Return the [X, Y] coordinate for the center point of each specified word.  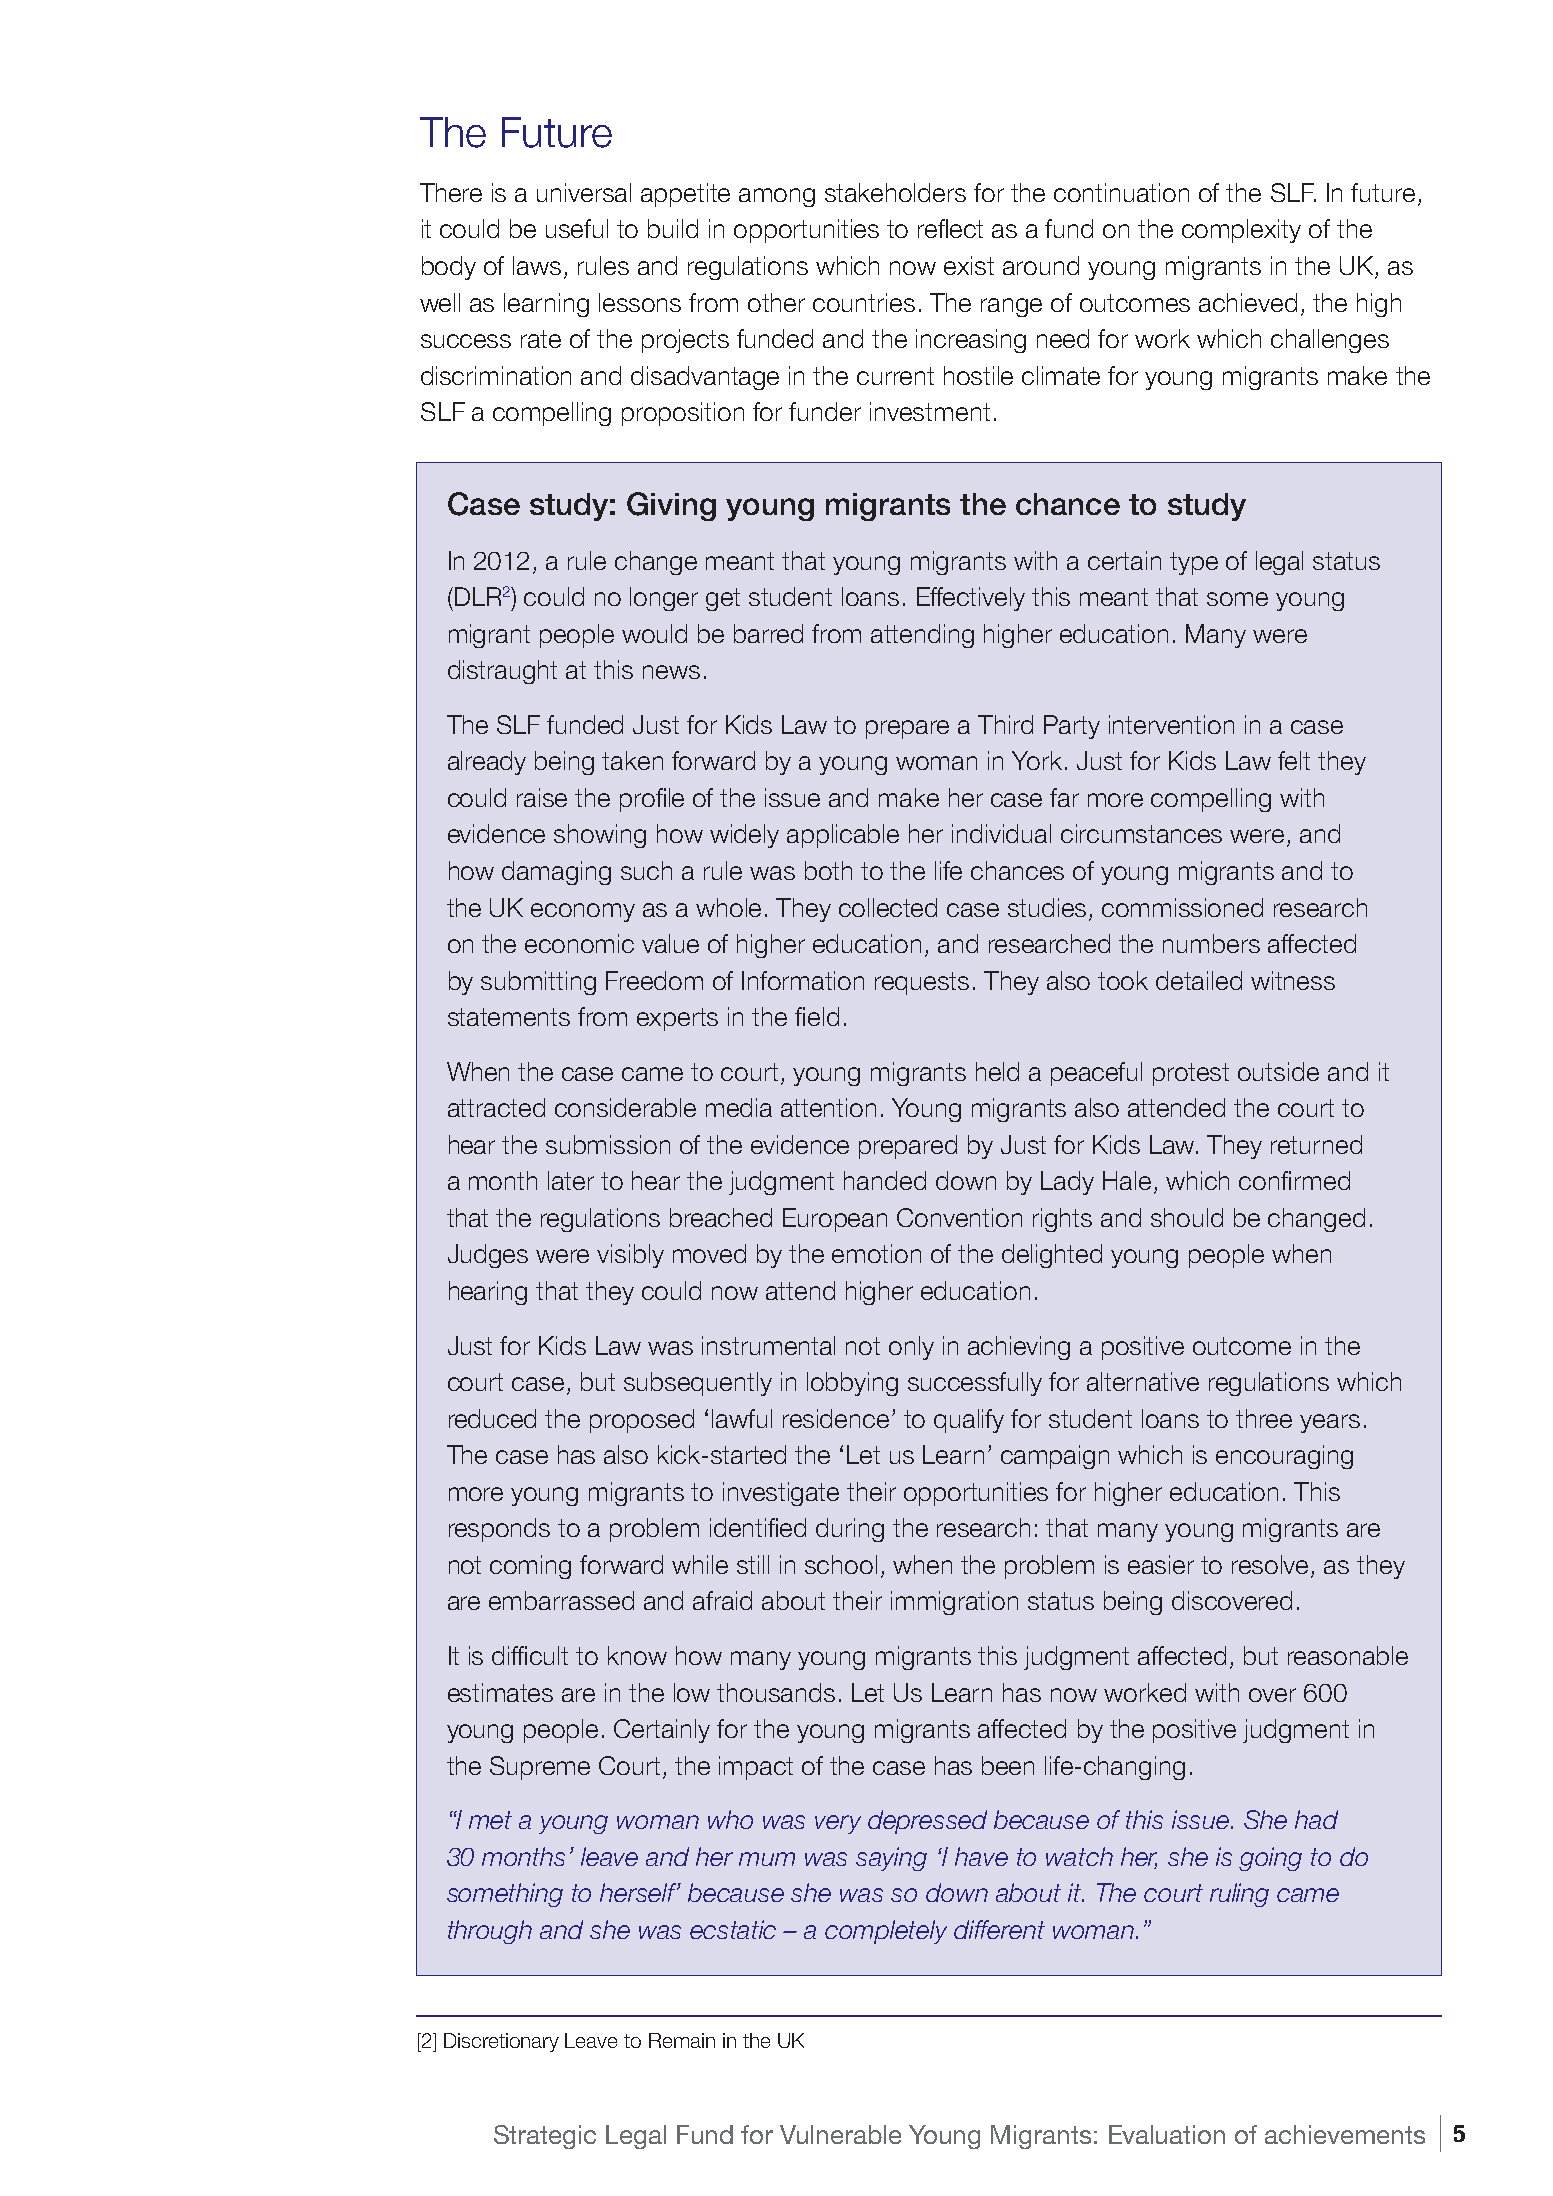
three [1264, 1418]
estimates [500, 1692]
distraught [502, 672]
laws [537, 265]
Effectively [971, 599]
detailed [1199, 980]
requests [922, 983]
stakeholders [895, 192]
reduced [492, 1418]
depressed [927, 1822]
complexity [1241, 231]
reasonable [1348, 1655]
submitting [538, 983]
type [1194, 563]
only [911, 1348]
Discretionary [501, 2042]
